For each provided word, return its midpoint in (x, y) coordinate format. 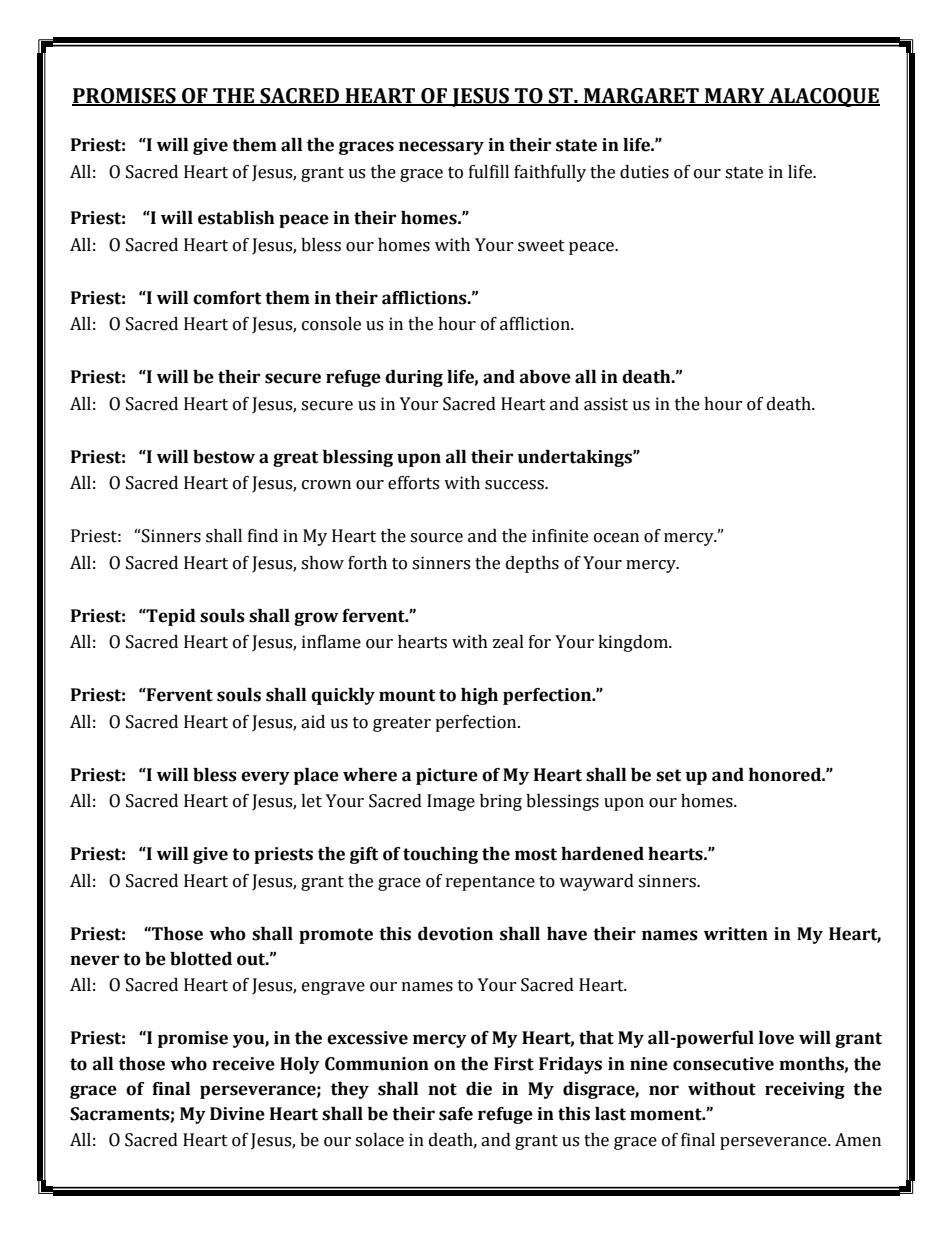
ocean (616, 538)
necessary (441, 148)
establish (236, 218)
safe (456, 1114)
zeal (508, 642)
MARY (735, 97)
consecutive (723, 1064)
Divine (237, 1114)
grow (316, 619)
